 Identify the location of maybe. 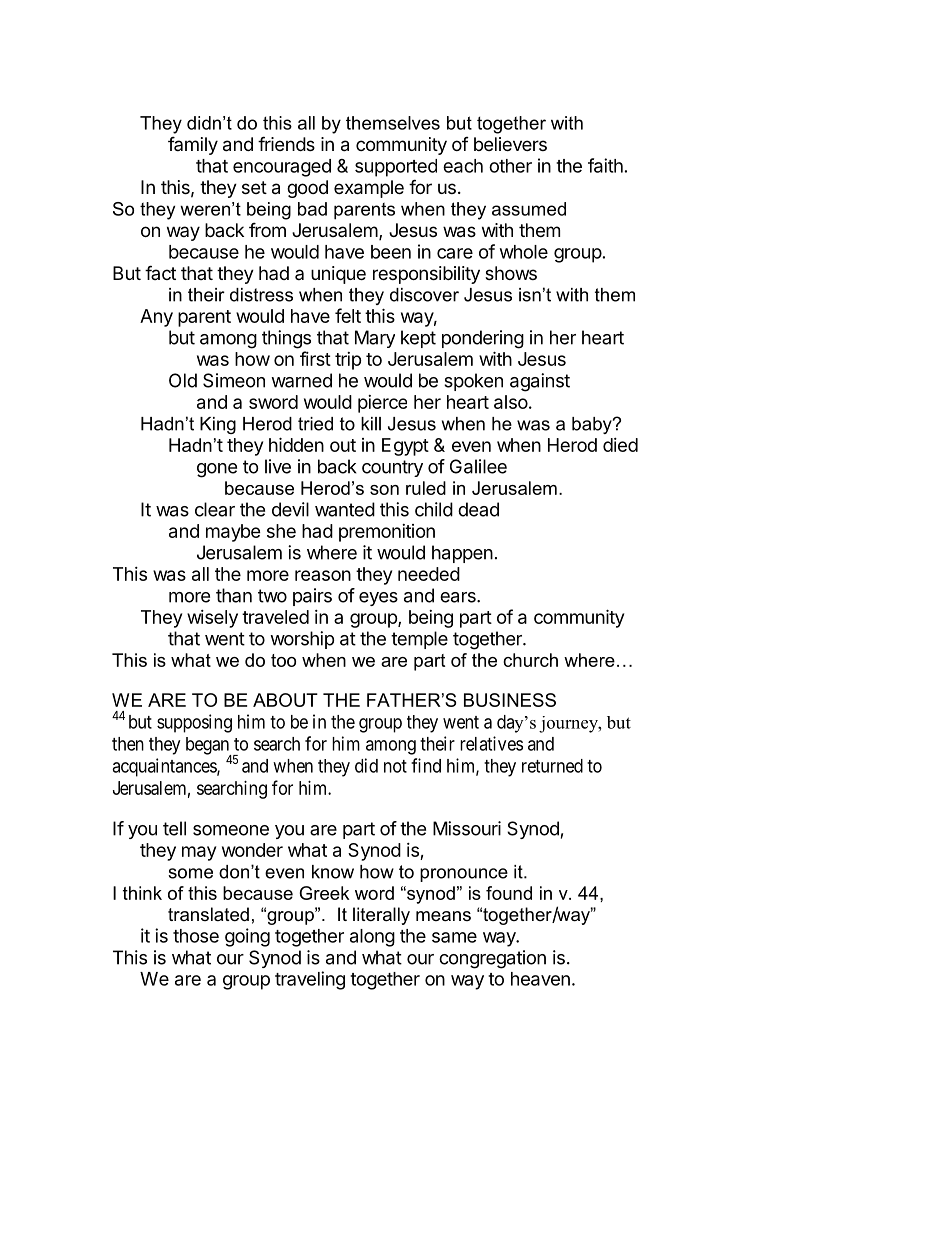
(233, 533).
